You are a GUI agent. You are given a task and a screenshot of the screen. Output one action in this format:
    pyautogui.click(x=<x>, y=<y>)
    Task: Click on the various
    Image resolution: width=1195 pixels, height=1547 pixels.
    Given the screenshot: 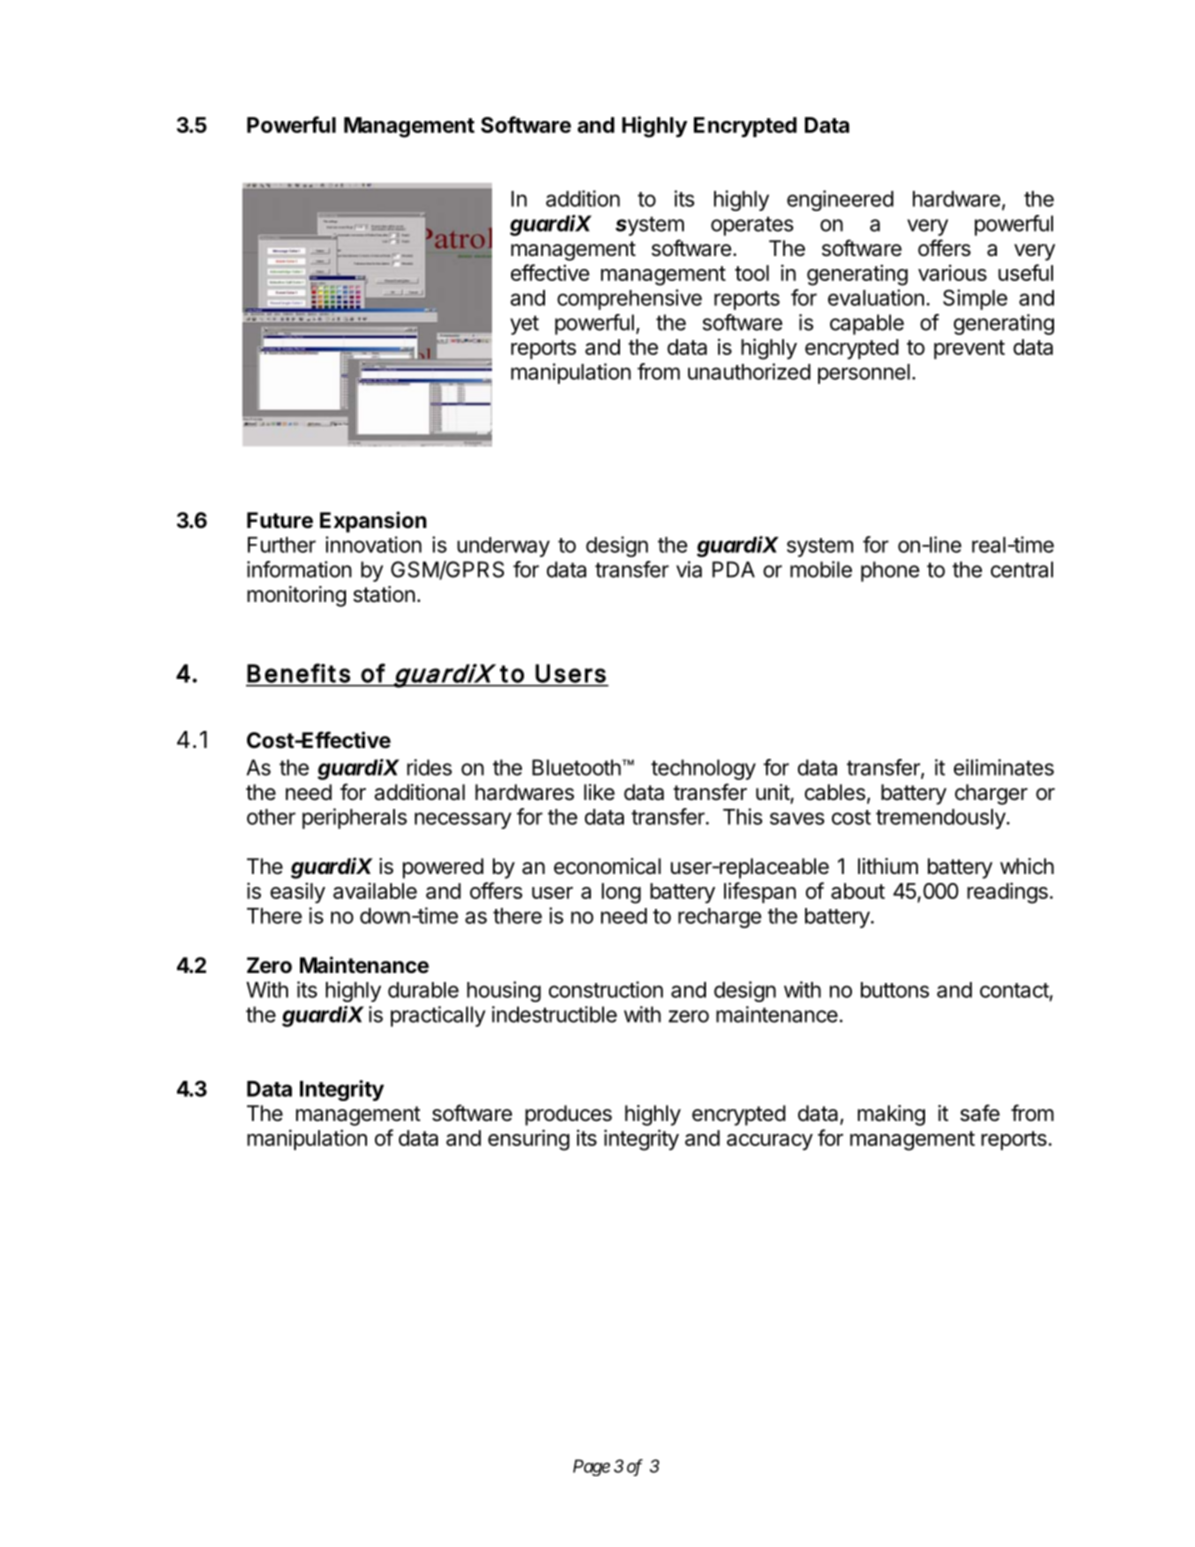 What is the action you would take?
    pyautogui.click(x=952, y=272)
